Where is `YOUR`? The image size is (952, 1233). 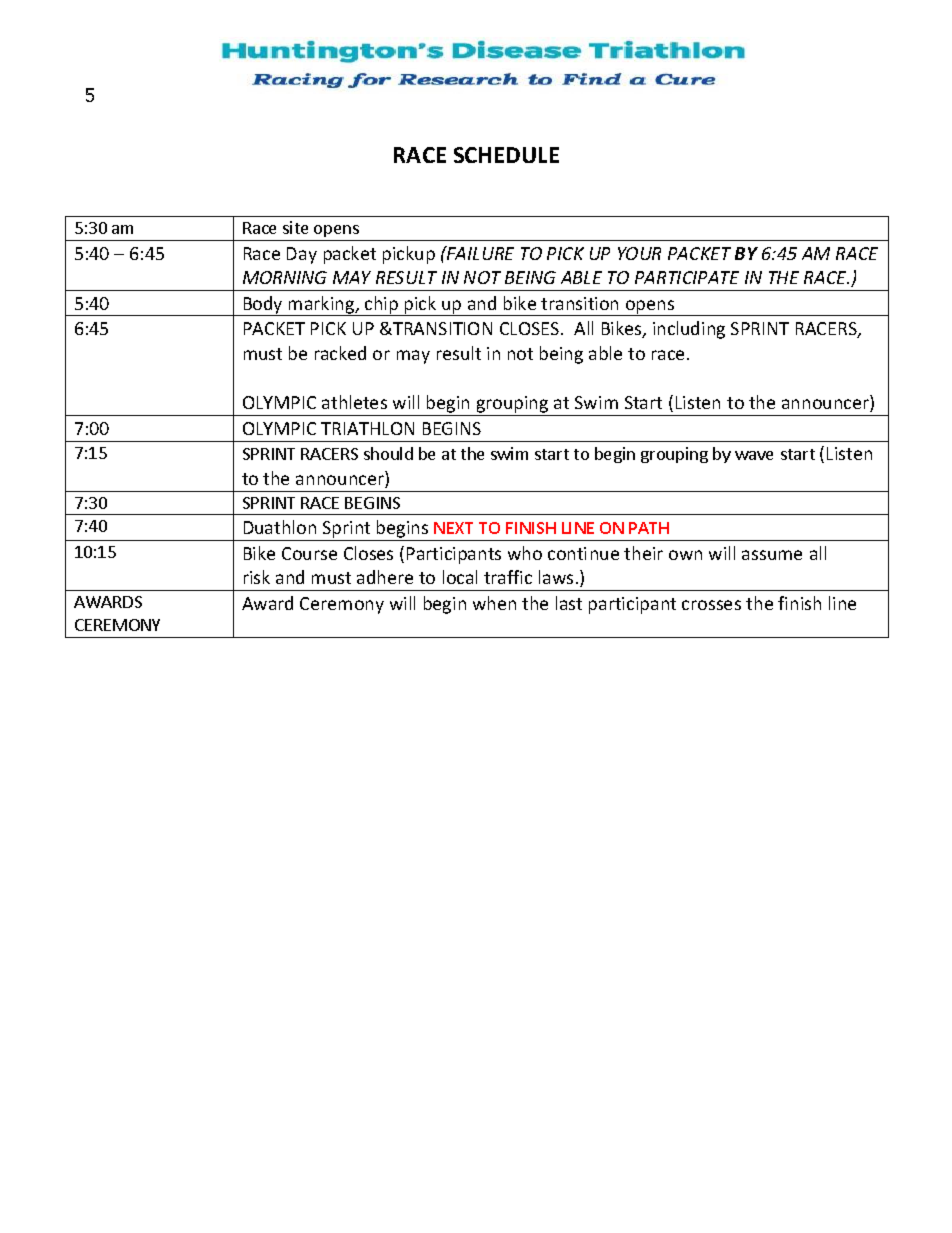
YOUR is located at coordinates (639, 253).
